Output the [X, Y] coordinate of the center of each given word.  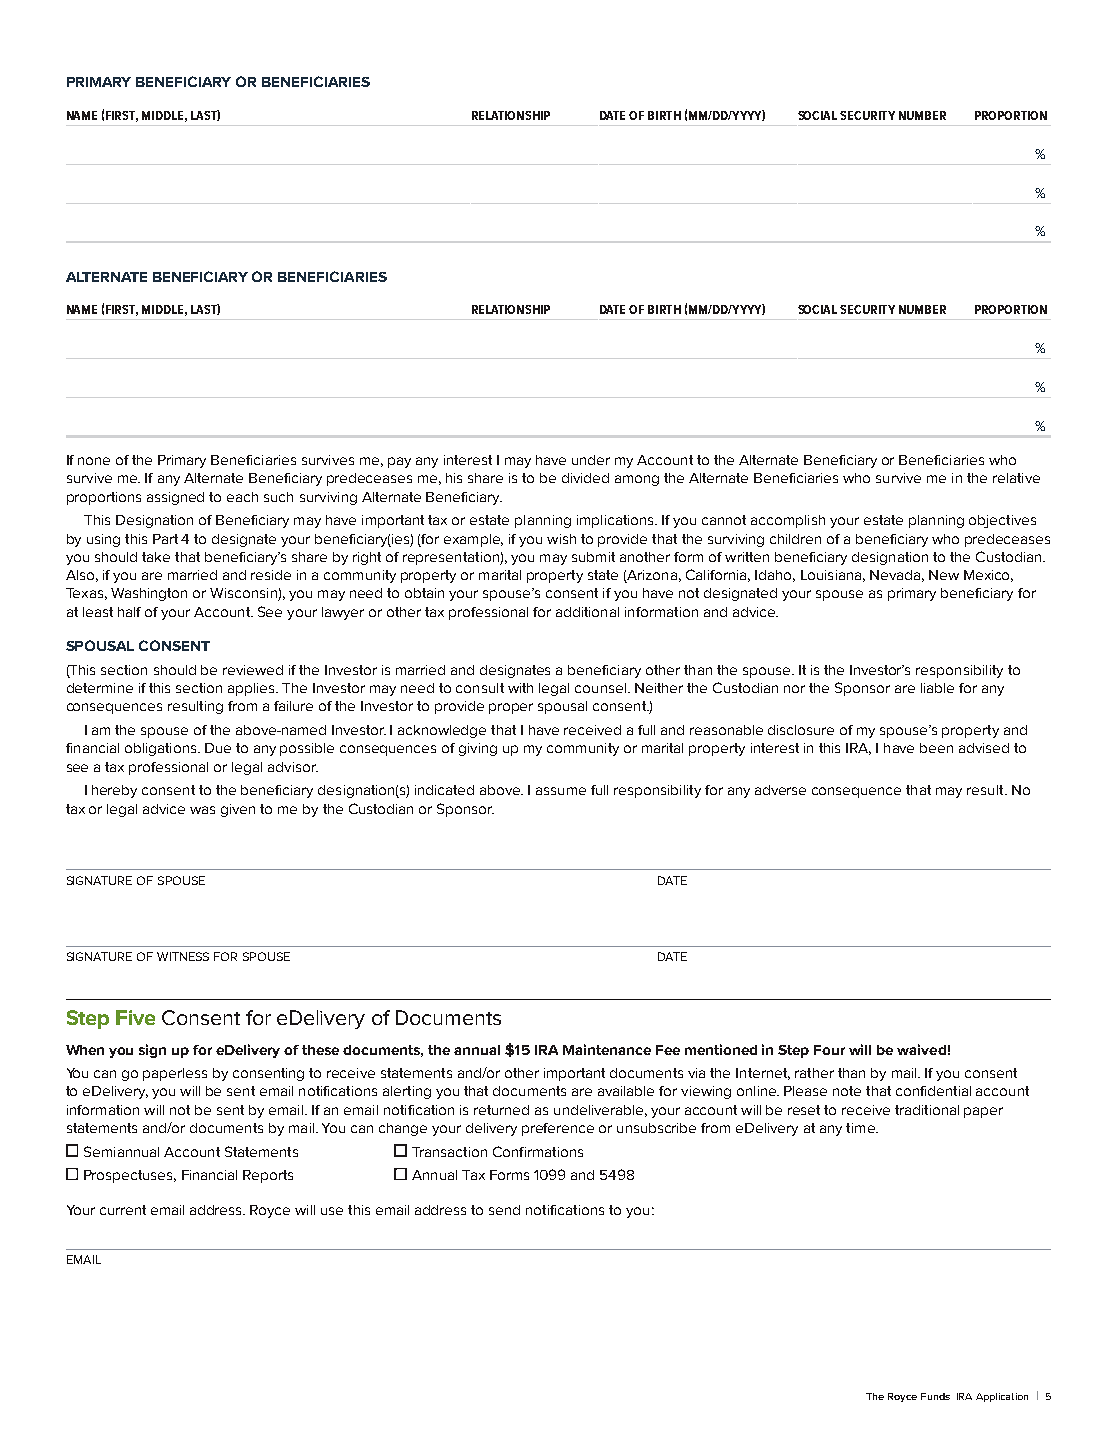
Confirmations [538, 1151]
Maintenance [607, 1049]
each [242, 497]
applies [253, 689]
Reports [268, 1176]
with [520, 688]
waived [921, 1049]
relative [1016, 478]
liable [937, 688]
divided [585, 478]
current [123, 1210]
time [861, 1128]
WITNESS [183, 956]
